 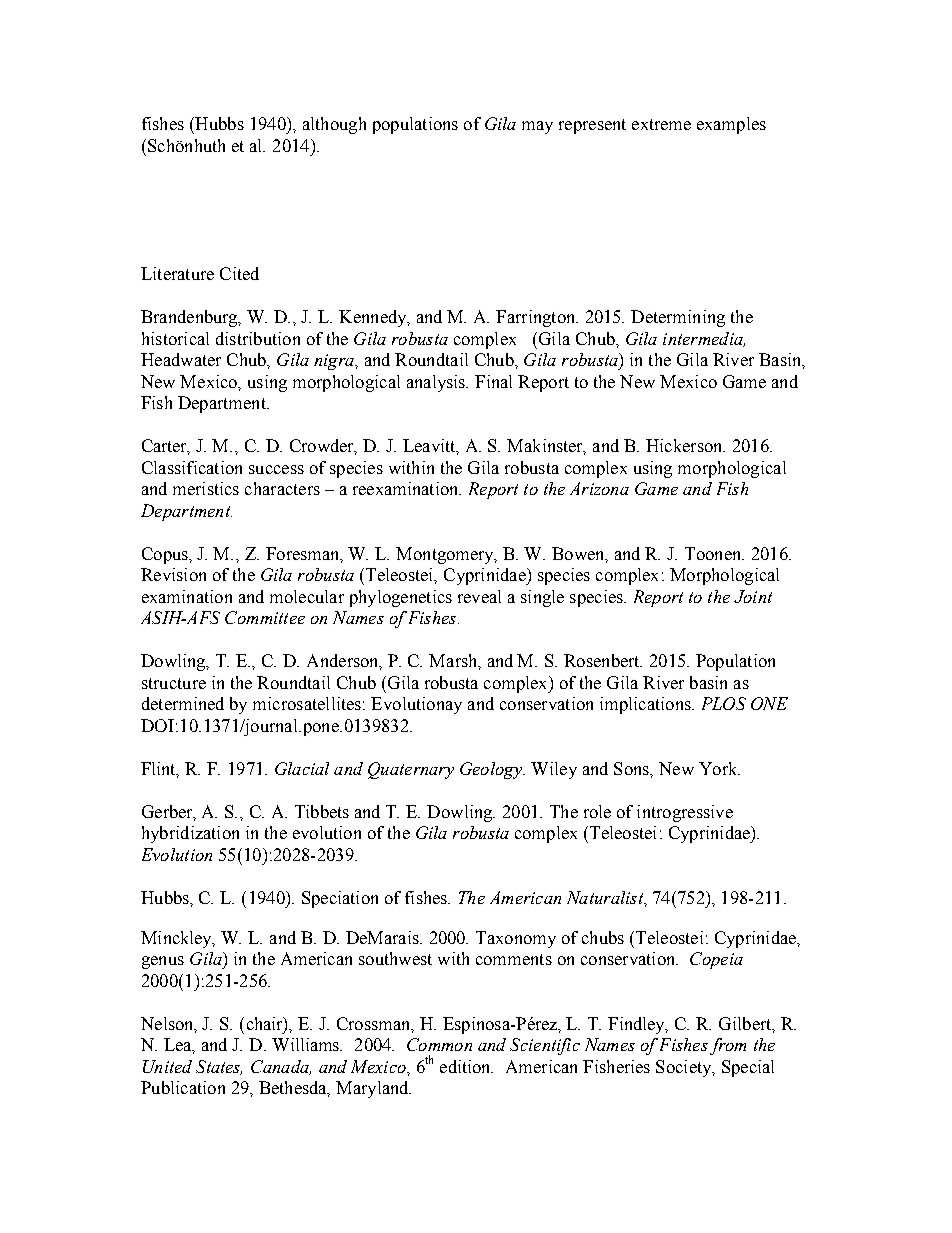 What do you see at coordinates (437, 383) in the screenshot?
I see `analysis` at bounding box center [437, 383].
